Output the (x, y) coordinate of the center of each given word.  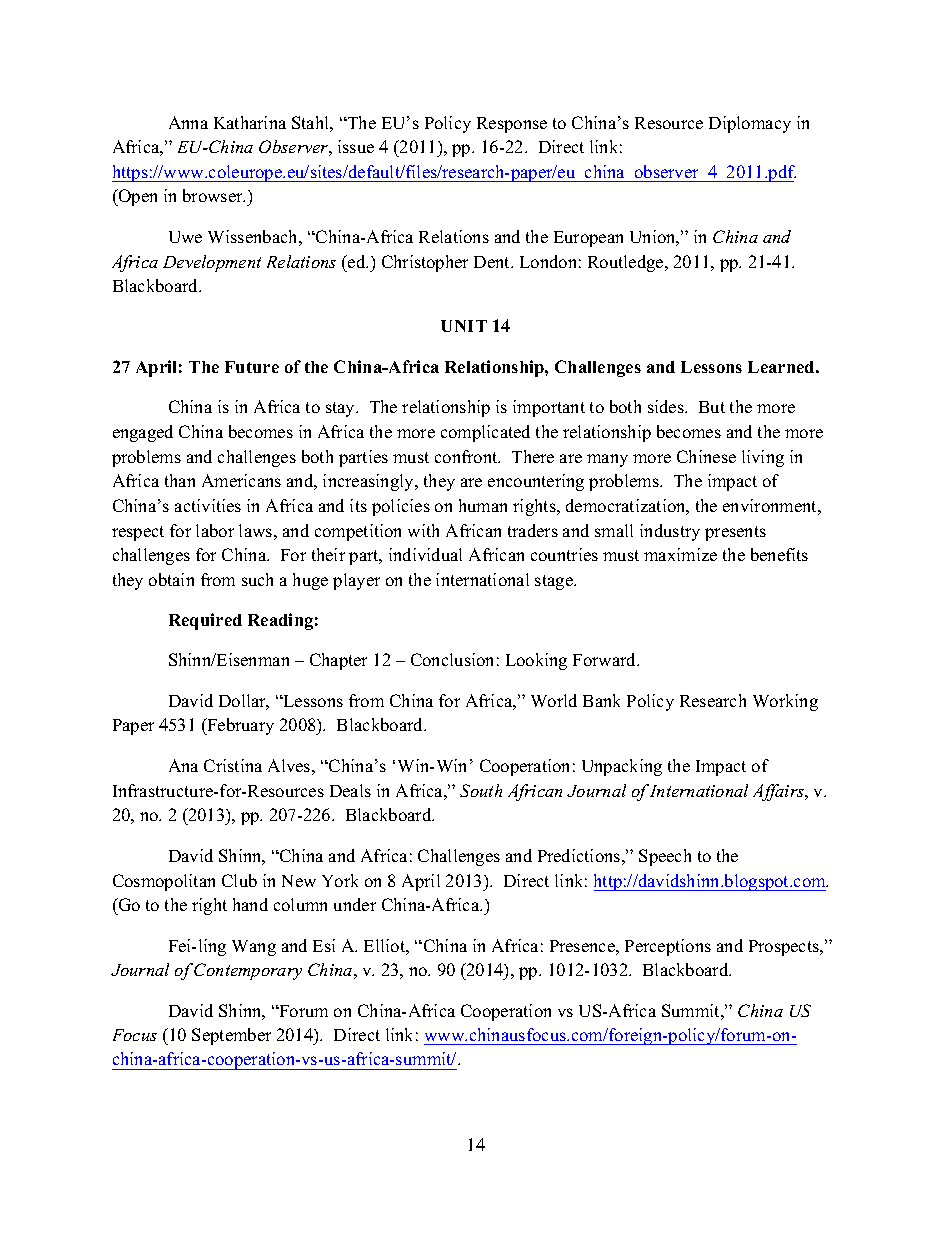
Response (512, 125)
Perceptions (668, 947)
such (257, 579)
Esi (324, 945)
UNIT (464, 326)
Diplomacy (750, 124)
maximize (680, 554)
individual (425, 554)
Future (252, 367)
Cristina (233, 765)
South (481, 790)
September (231, 1036)
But (712, 407)
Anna (188, 122)
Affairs (780, 792)
